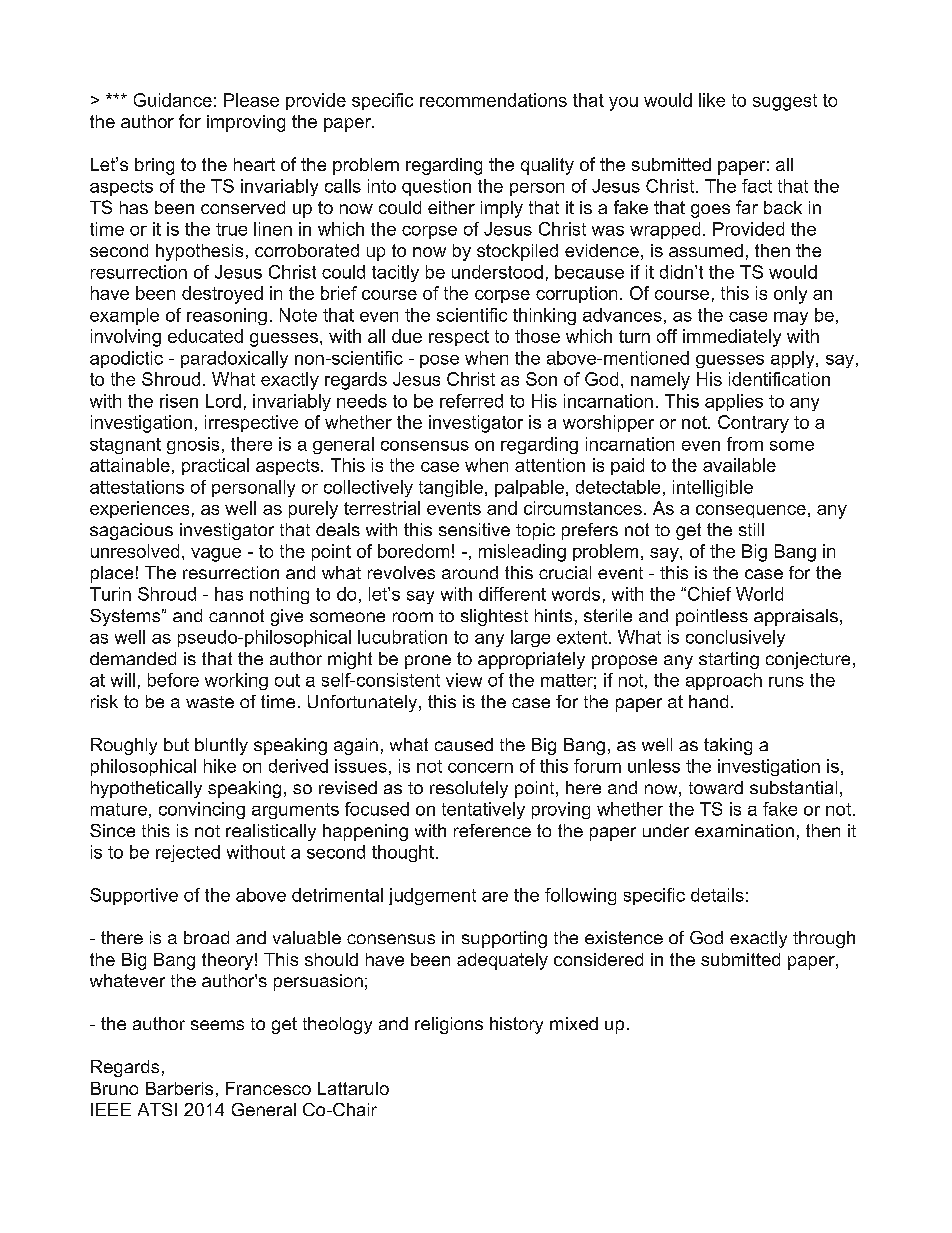  Describe the element at coordinates (494, 617) in the screenshot. I see `slightest` at that location.
